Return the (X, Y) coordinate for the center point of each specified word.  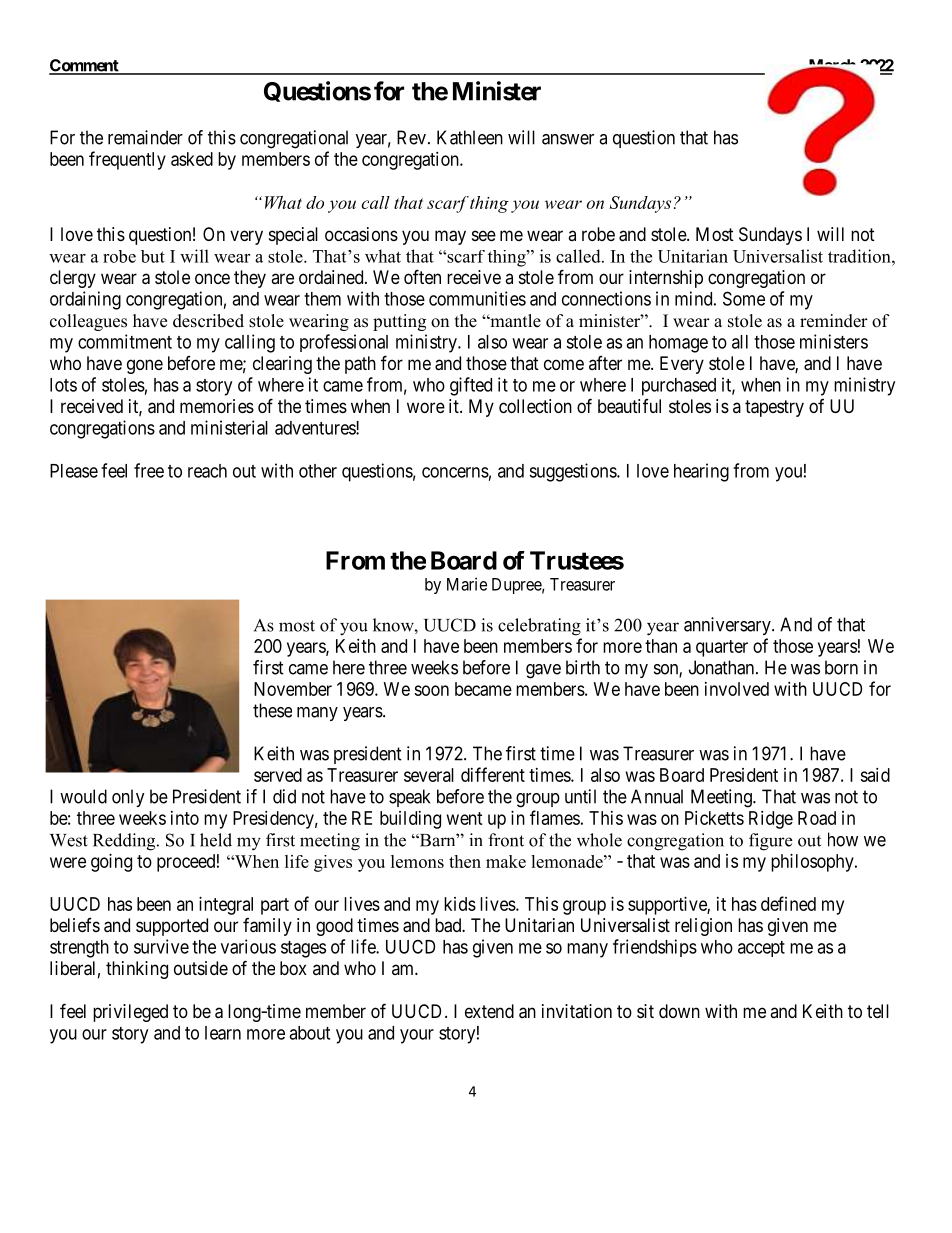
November (293, 689)
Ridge (771, 820)
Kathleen (470, 137)
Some (744, 298)
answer (568, 139)
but (153, 256)
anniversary (728, 626)
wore (426, 407)
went (465, 818)
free (149, 470)
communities (477, 298)
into (185, 818)
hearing (701, 472)
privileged (130, 1013)
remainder (145, 137)
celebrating (539, 627)
